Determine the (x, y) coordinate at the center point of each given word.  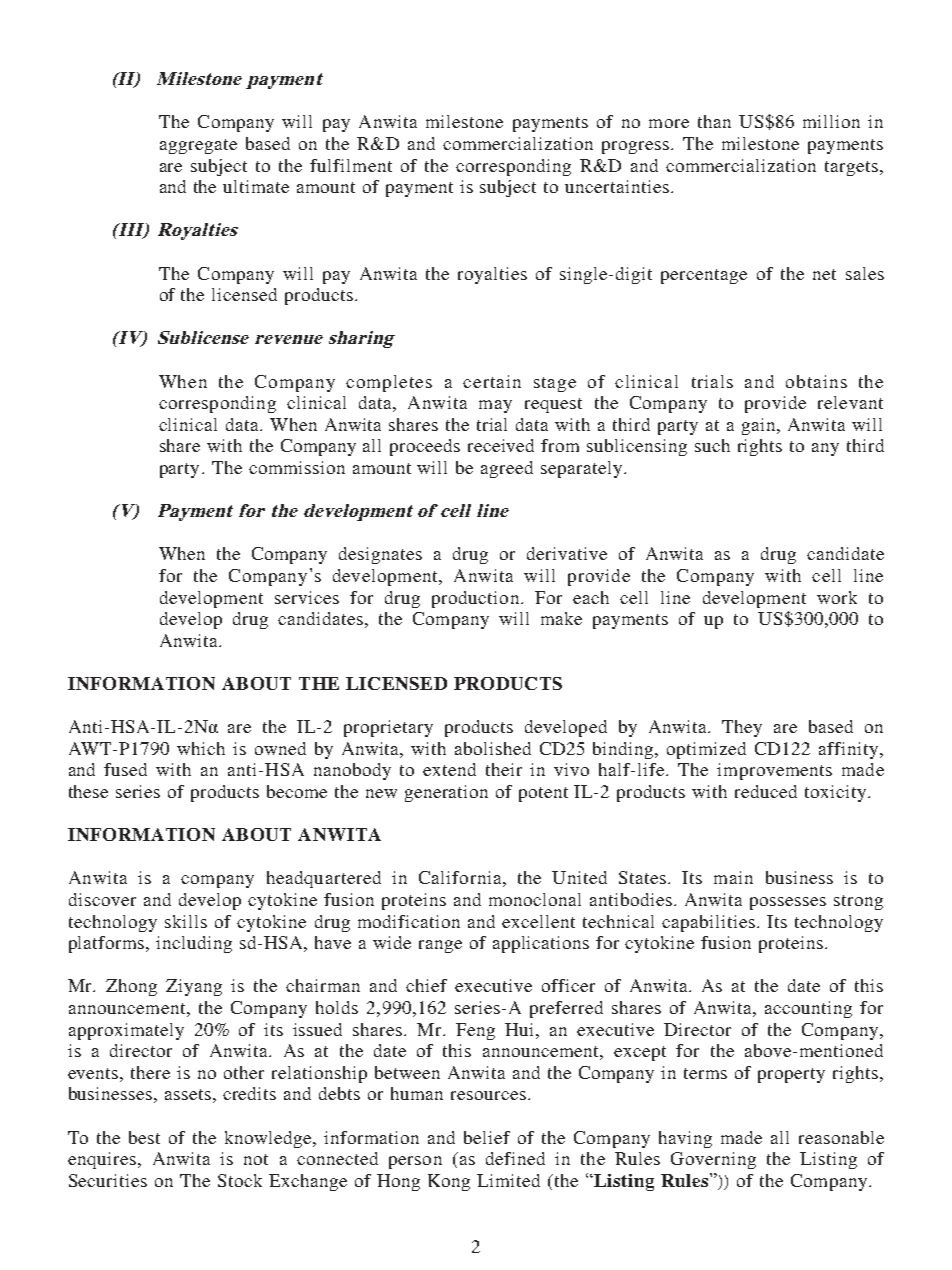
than (714, 121)
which (201, 748)
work (837, 597)
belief (487, 1137)
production (475, 599)
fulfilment (351, 165)
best (144, 1137)
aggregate (198, 146)
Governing (713, 1160)
